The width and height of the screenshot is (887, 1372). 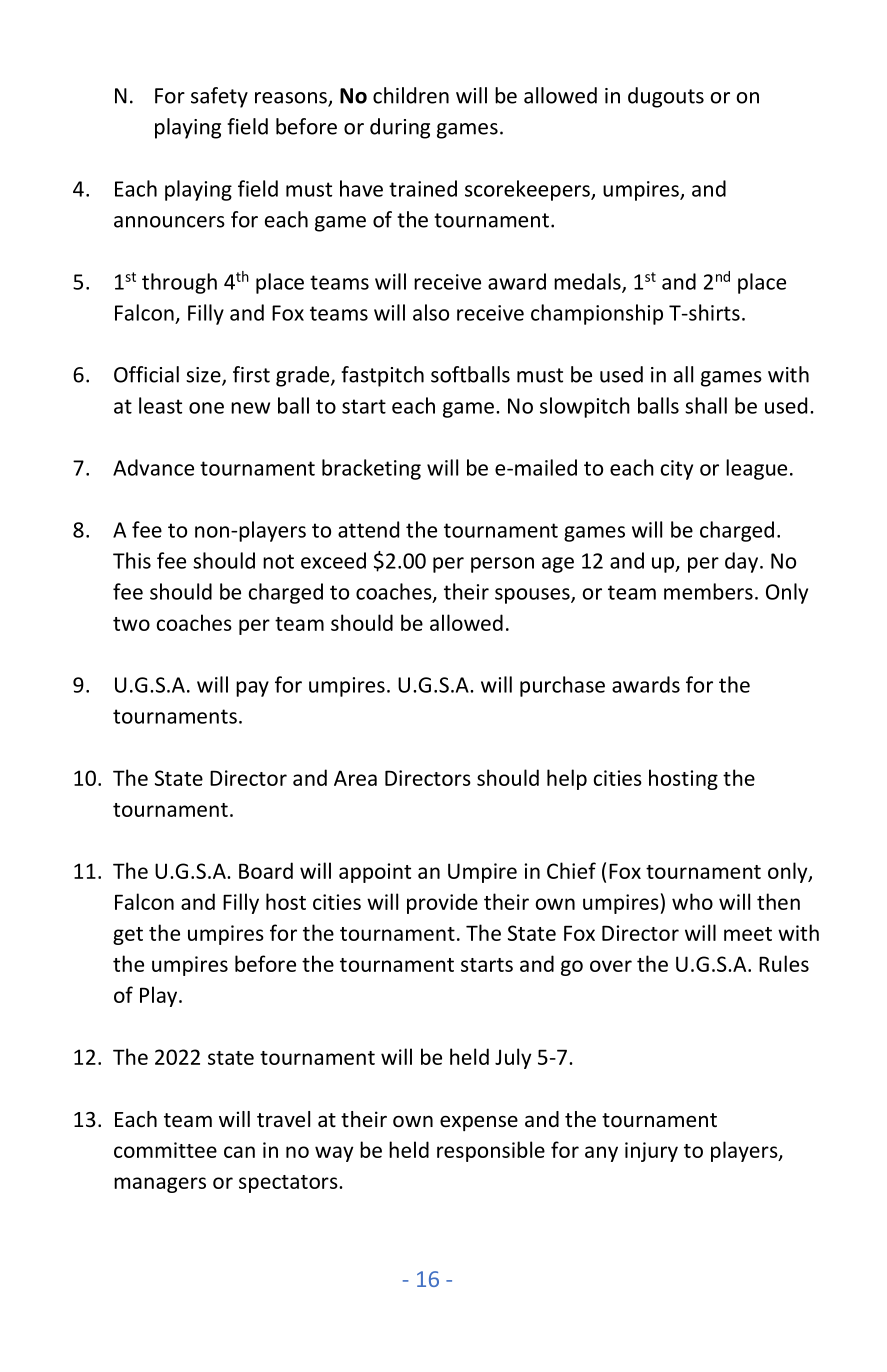 I want to click on dugouts, so click(x=666, y=97).
